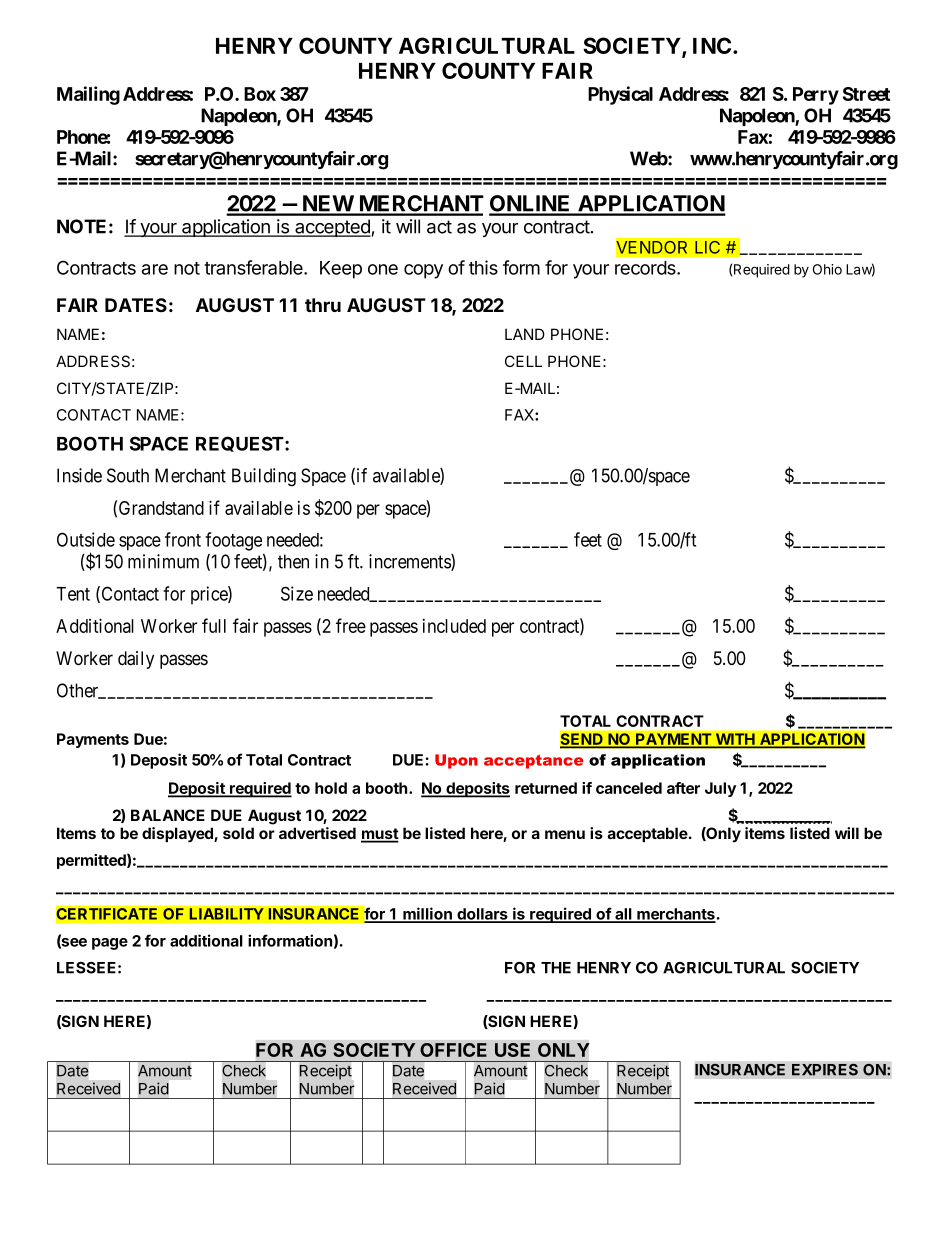 The height and width of the screenshot is (1233, 952). I want to click on Perry, so click(816, 96).
